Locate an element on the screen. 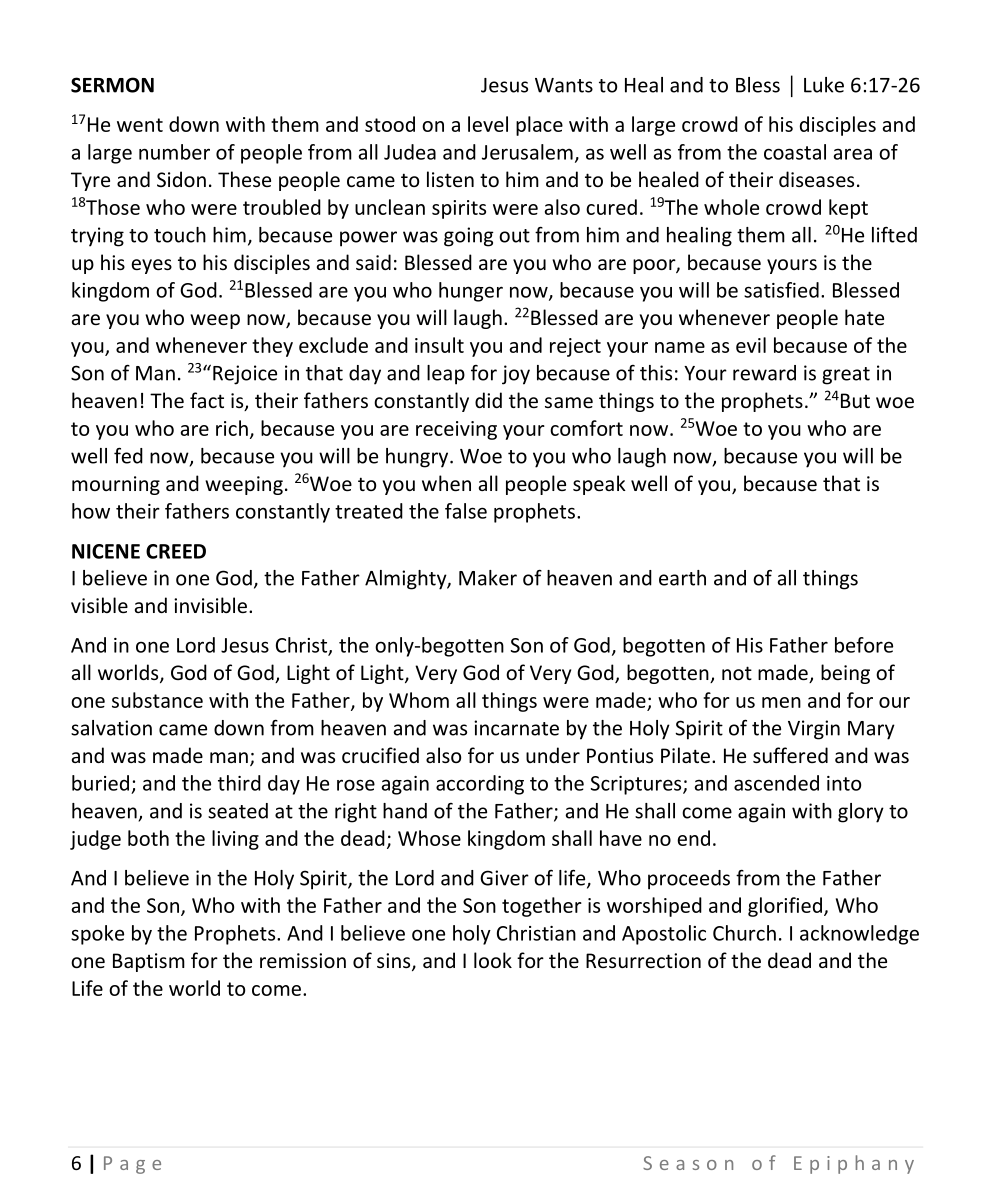 The height and width of the screenshot is (1204, 991). level is located at coordinates (488, 124).
